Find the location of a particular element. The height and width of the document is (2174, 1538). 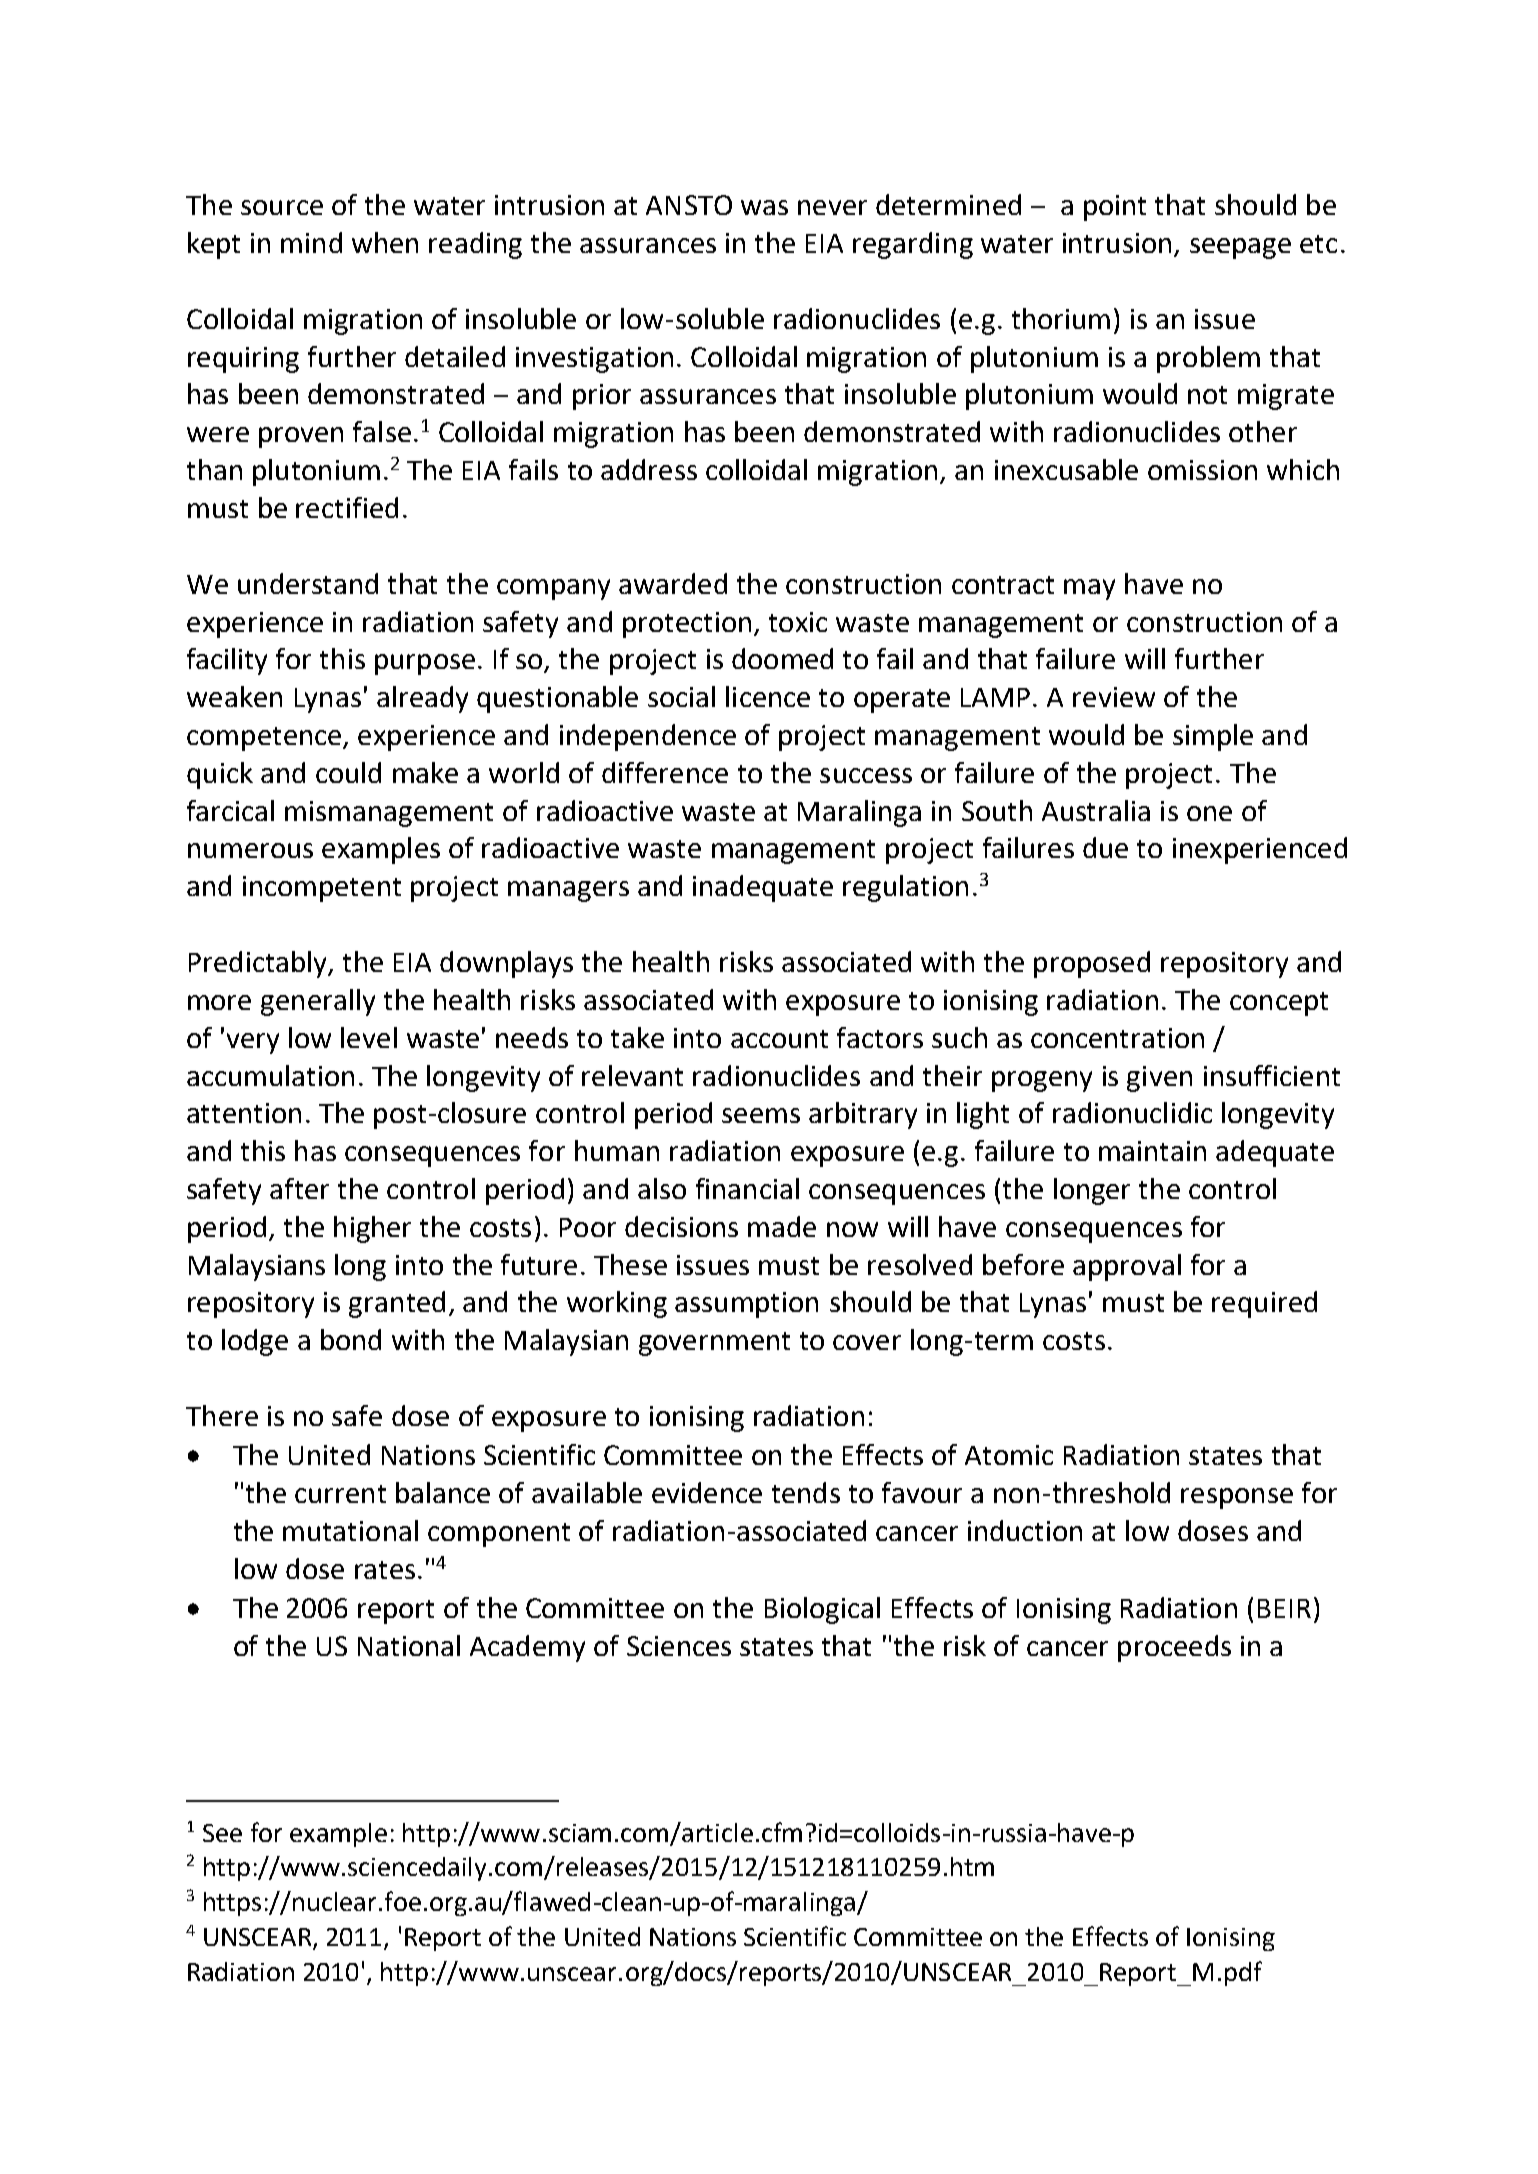

never is located at coordinates (832, 207).
